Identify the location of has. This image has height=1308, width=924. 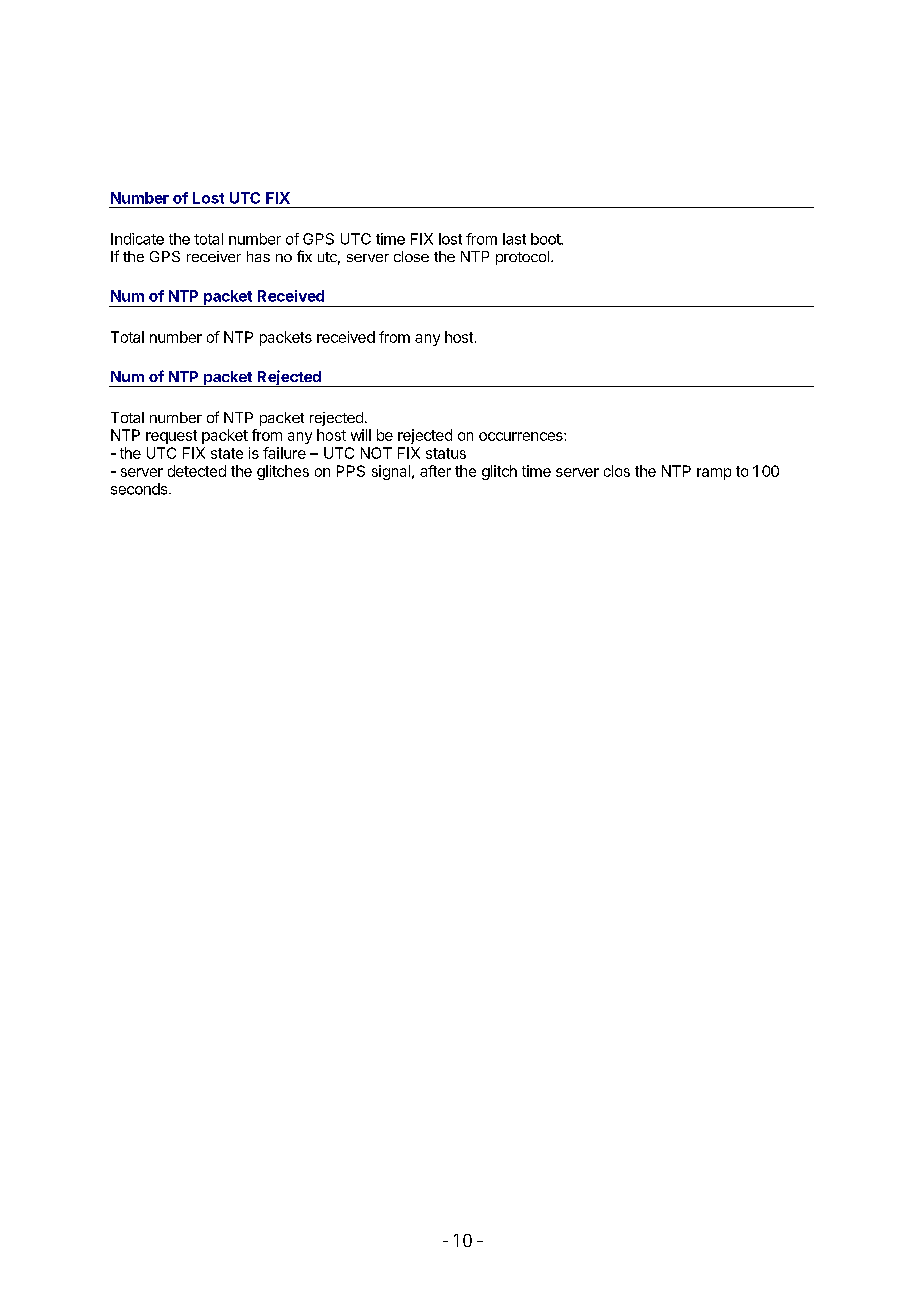
(258, 256).
